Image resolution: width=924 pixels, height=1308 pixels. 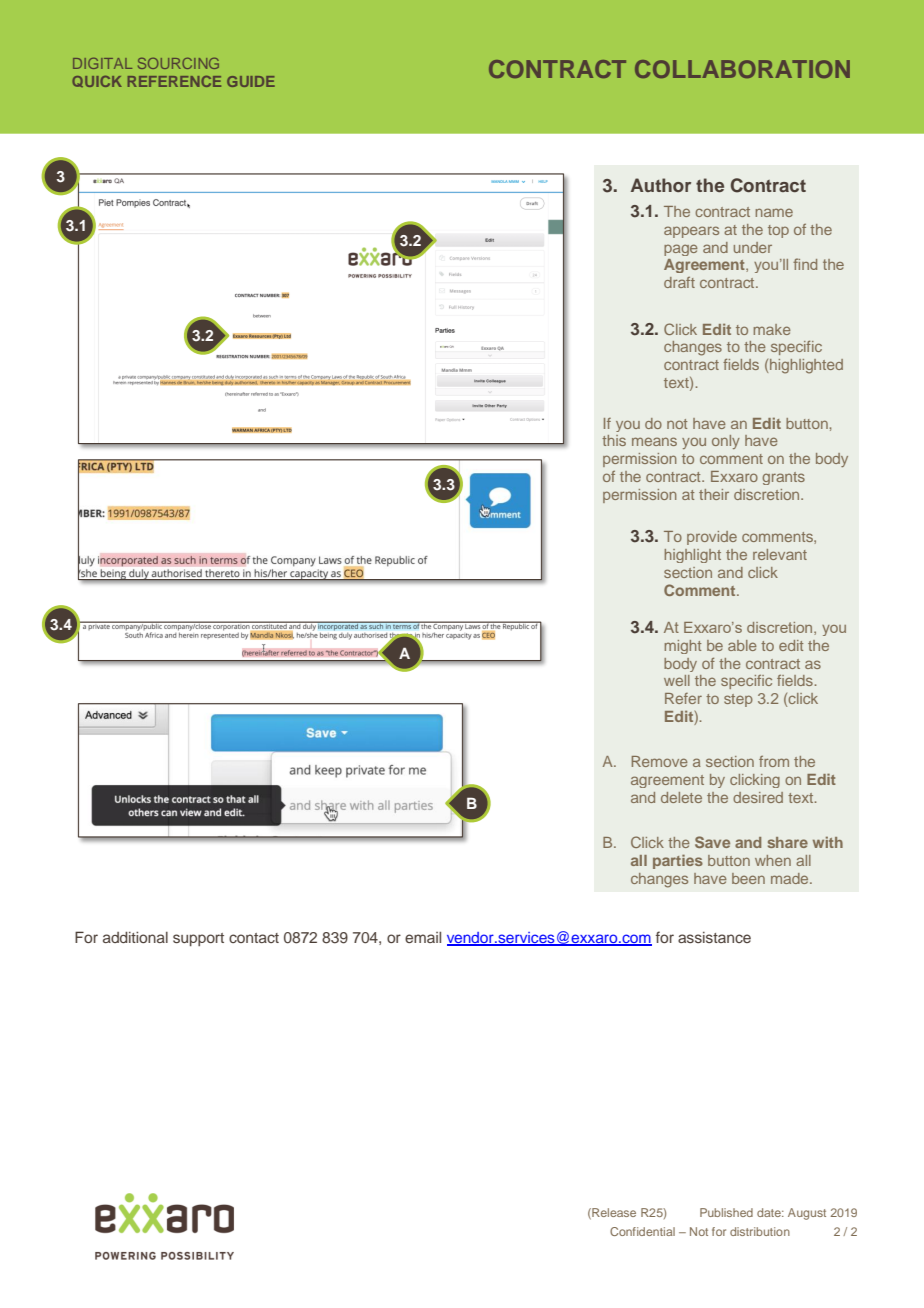 What do you see at coordinates (423, 937) in the screenshot?
I see `email` at bounding box center [423, 937].
